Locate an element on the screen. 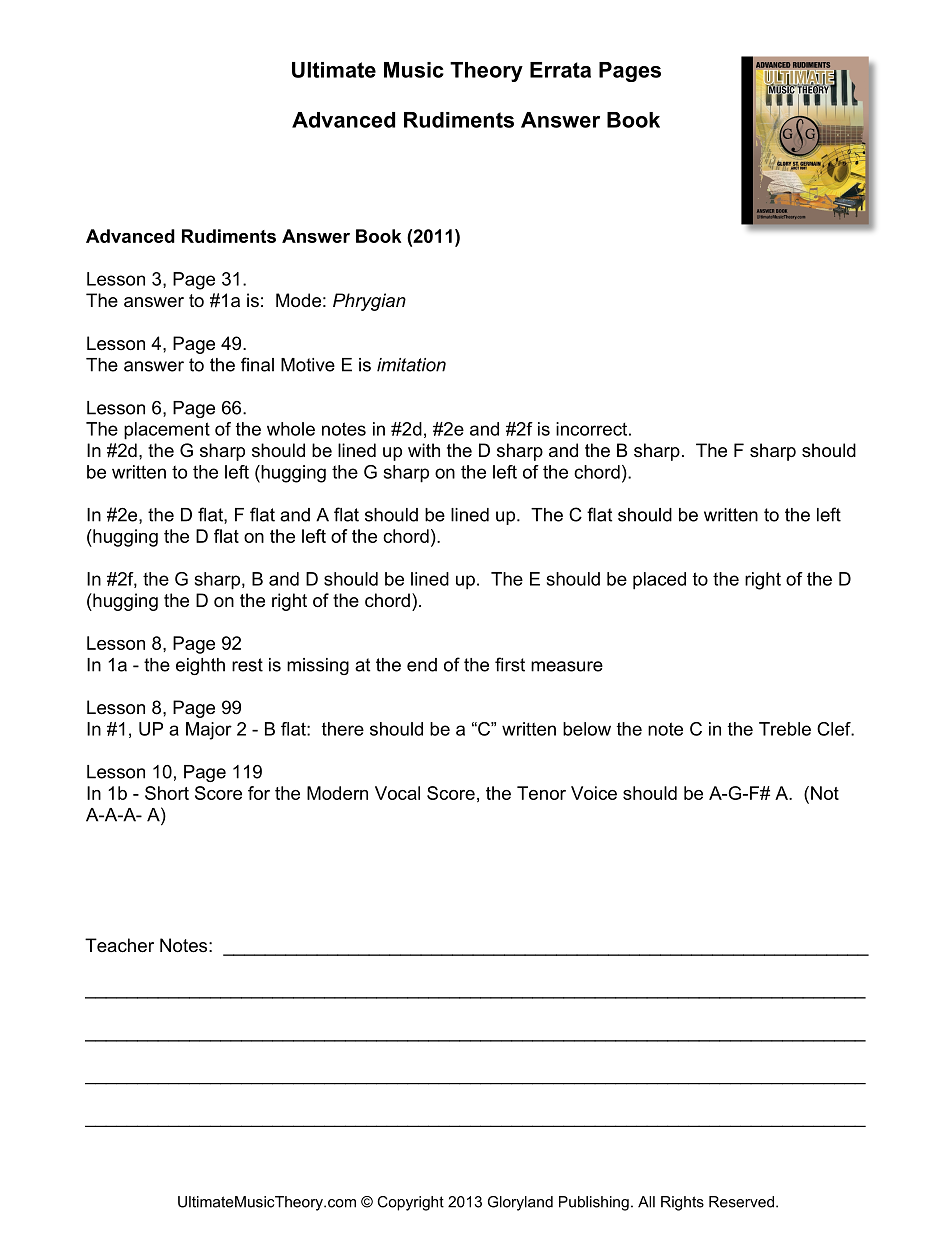  Publishing is located at coordinates (594, 1203).
